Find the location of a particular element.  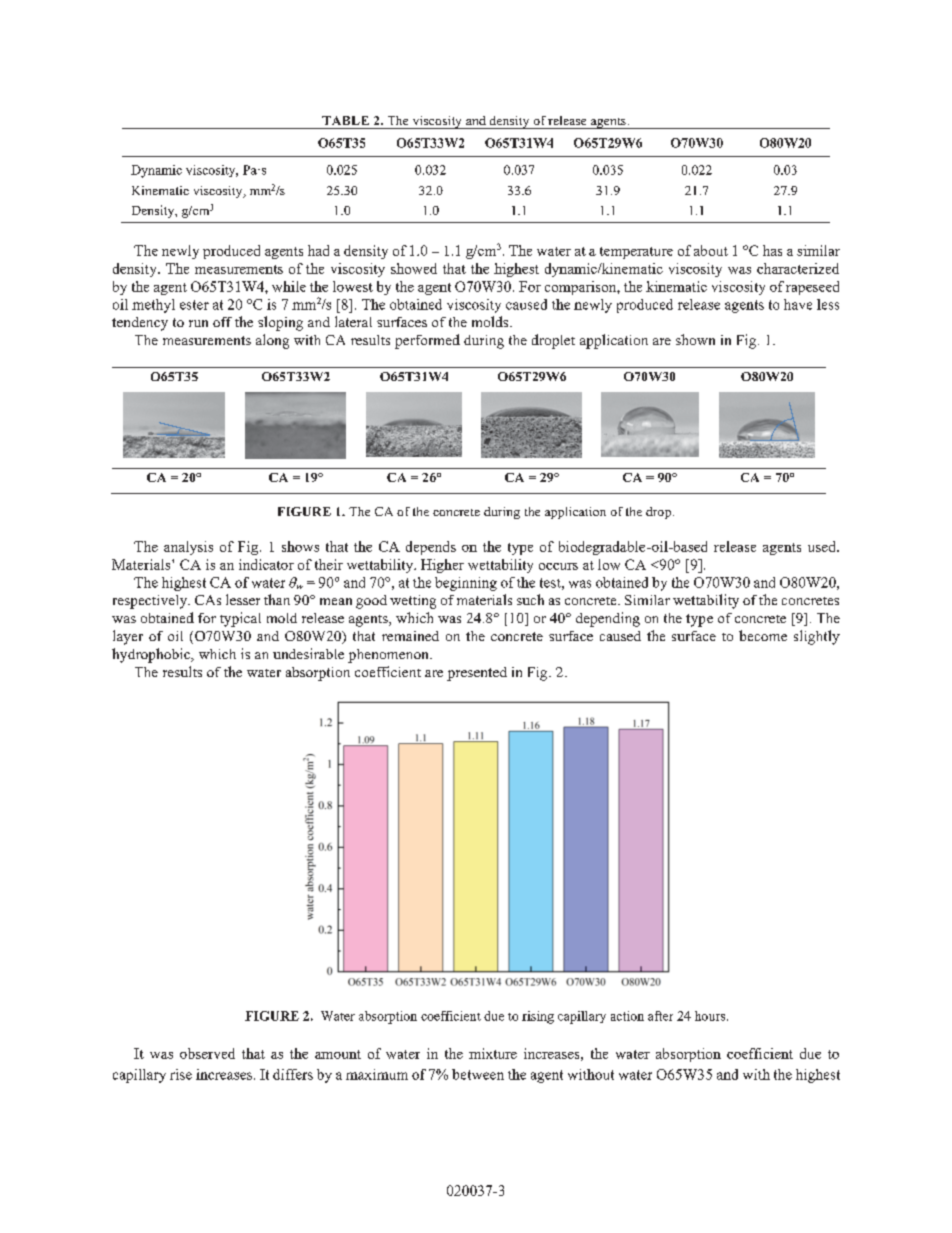

typical is located at coordinates (240, 619).
